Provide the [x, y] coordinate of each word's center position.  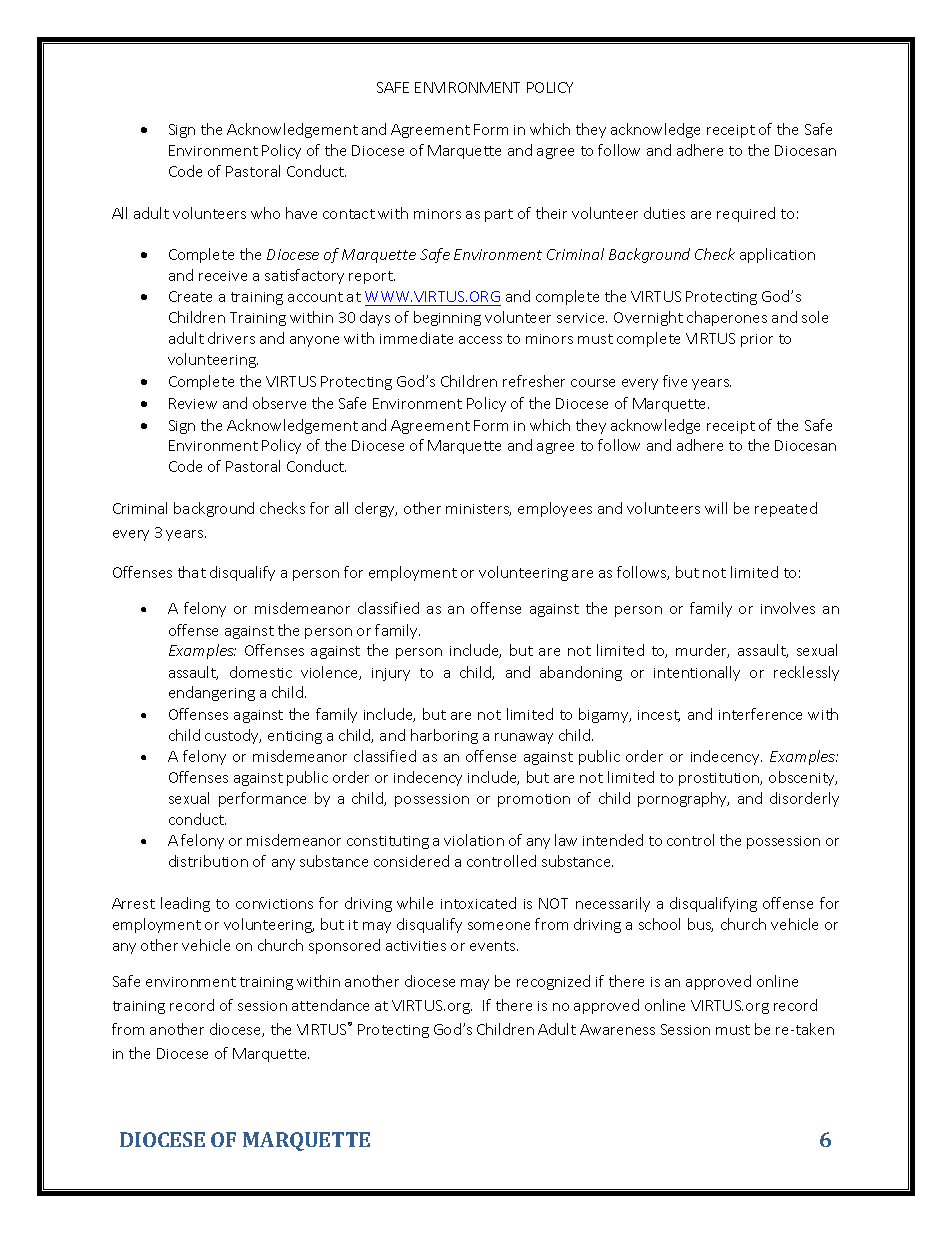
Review [193, 403]
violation [474, 840]
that [192, 572]
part [499, 215]
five [675, 381]
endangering [212, 693]
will [716, 508]
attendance [330, 1005]
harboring [444, 736]
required [746, 214]
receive [223, 276]
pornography [683, 799]
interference [760, 714]
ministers [478, 510]
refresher [534, 381]
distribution [208, 861]
